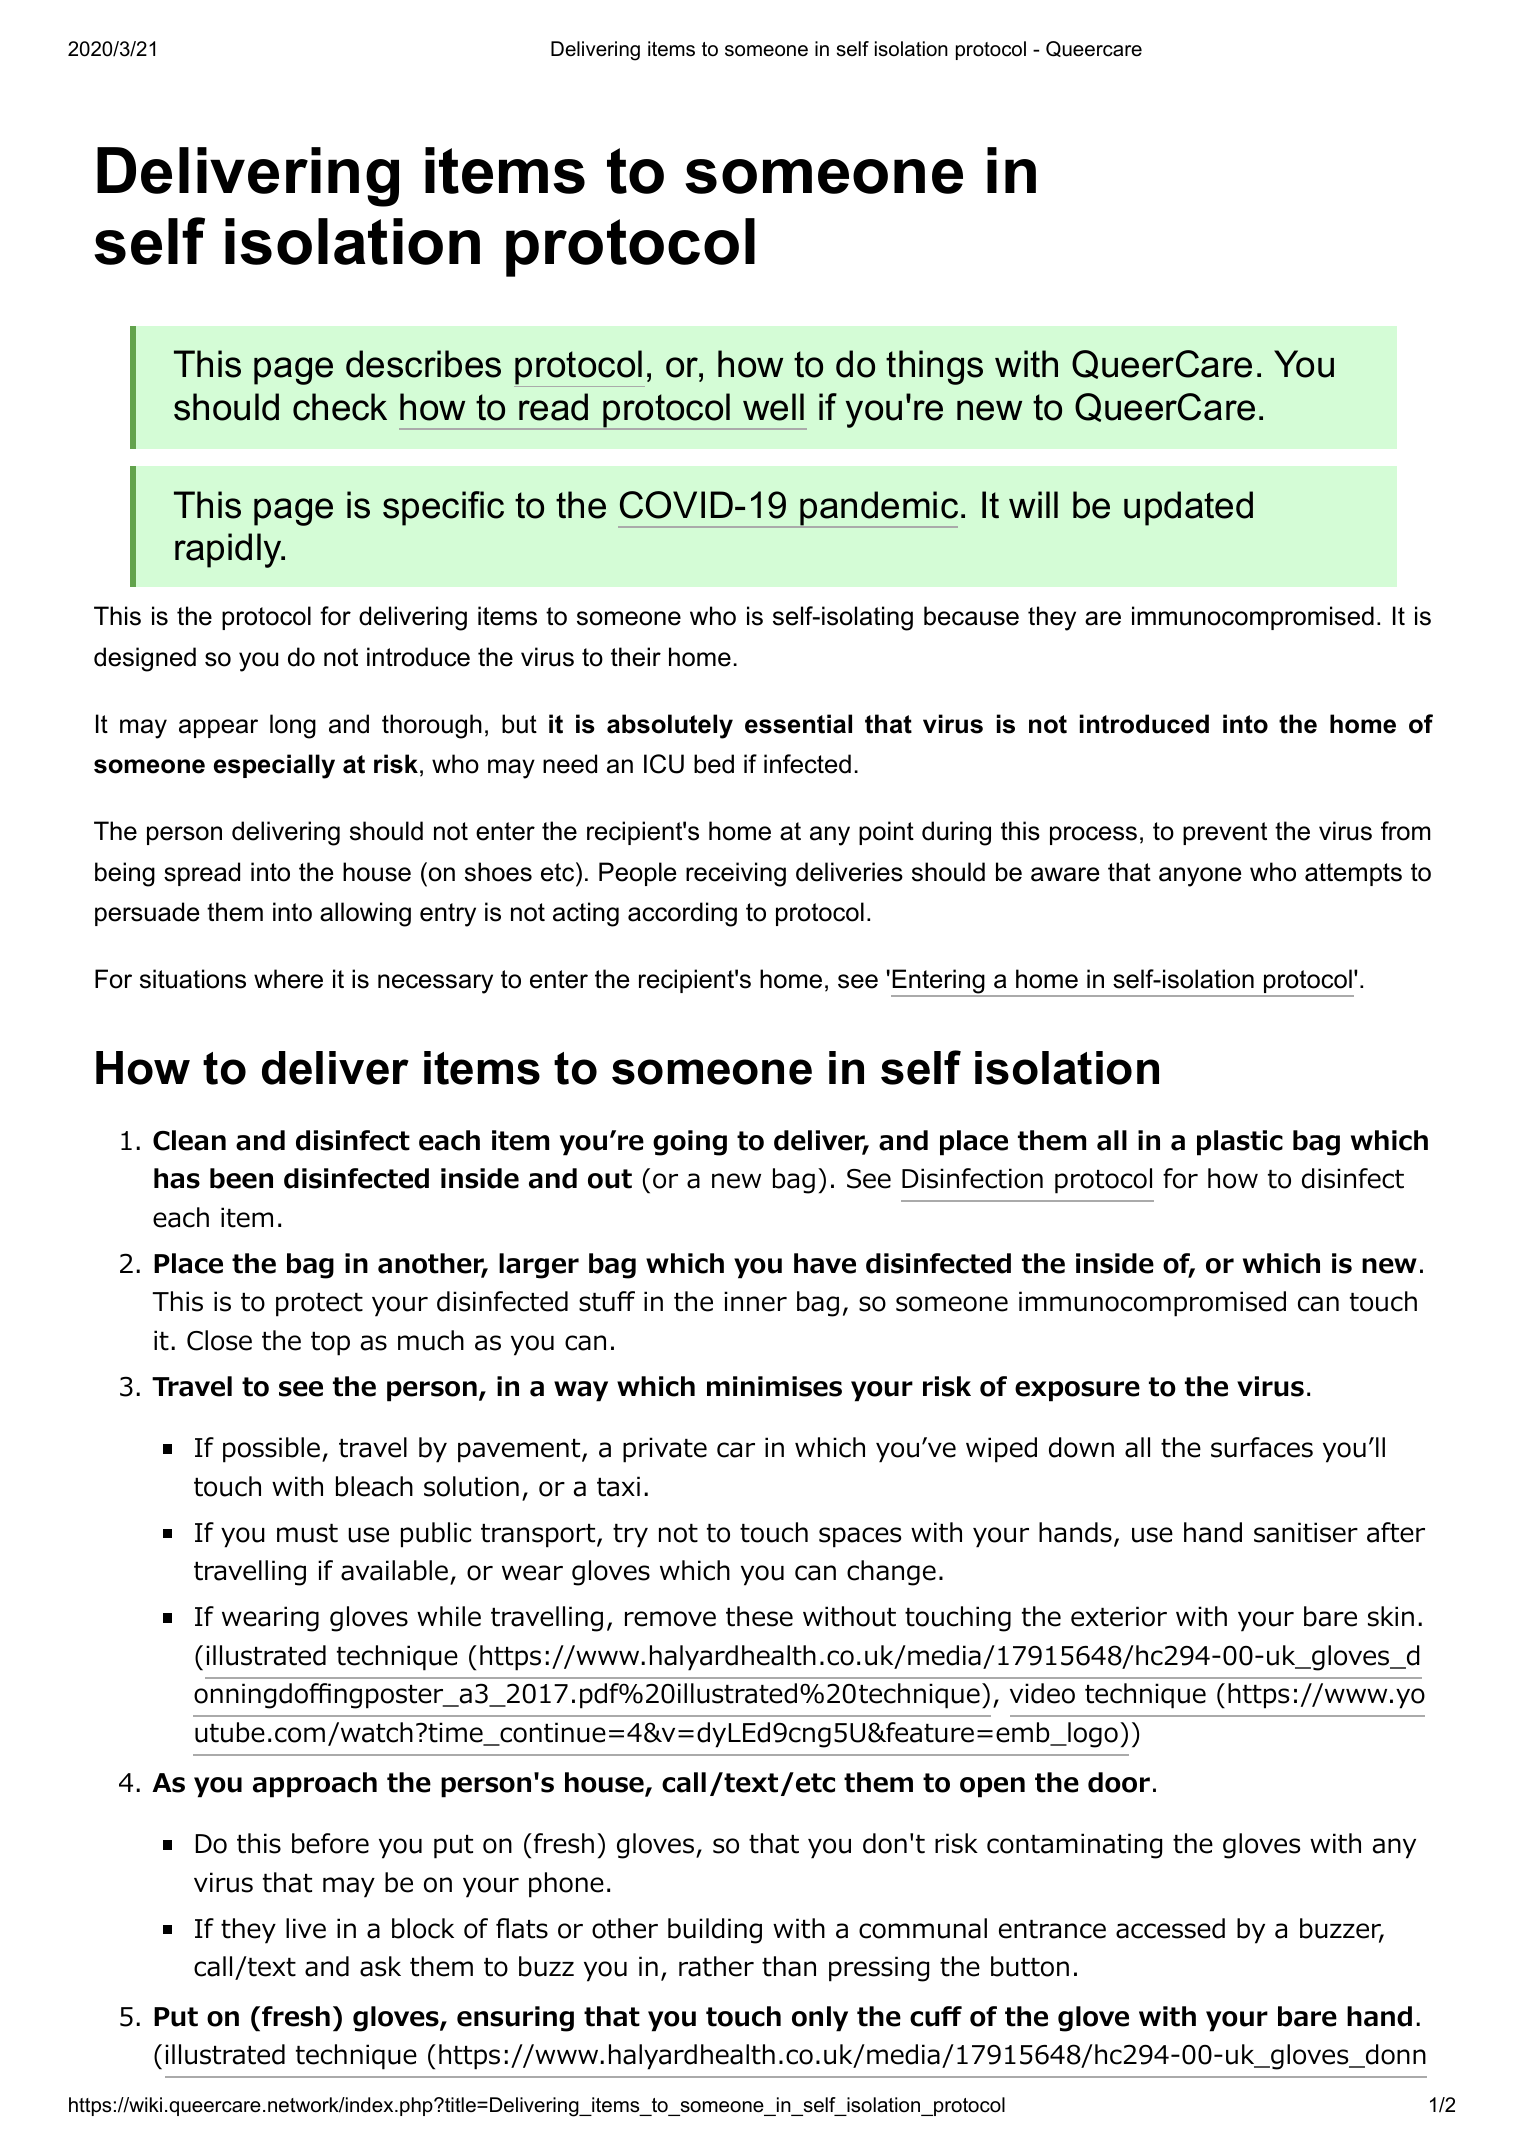 This screenshot has height=2156, width=1524. I want to click on according, so click(682, 914).
